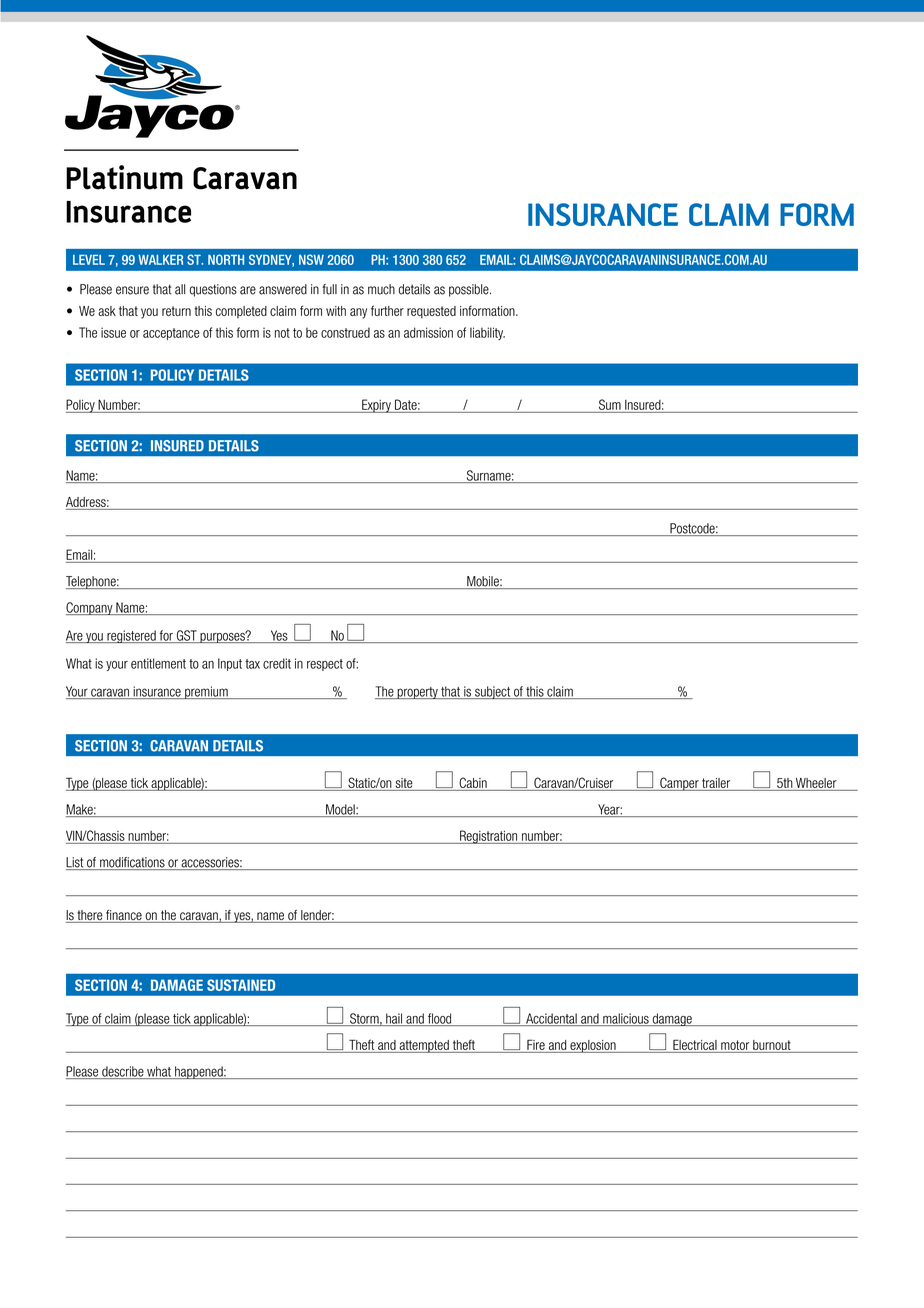  Describe the element at coordinates (124, 177) in the screenshot. I see `Platinum` at that location.
